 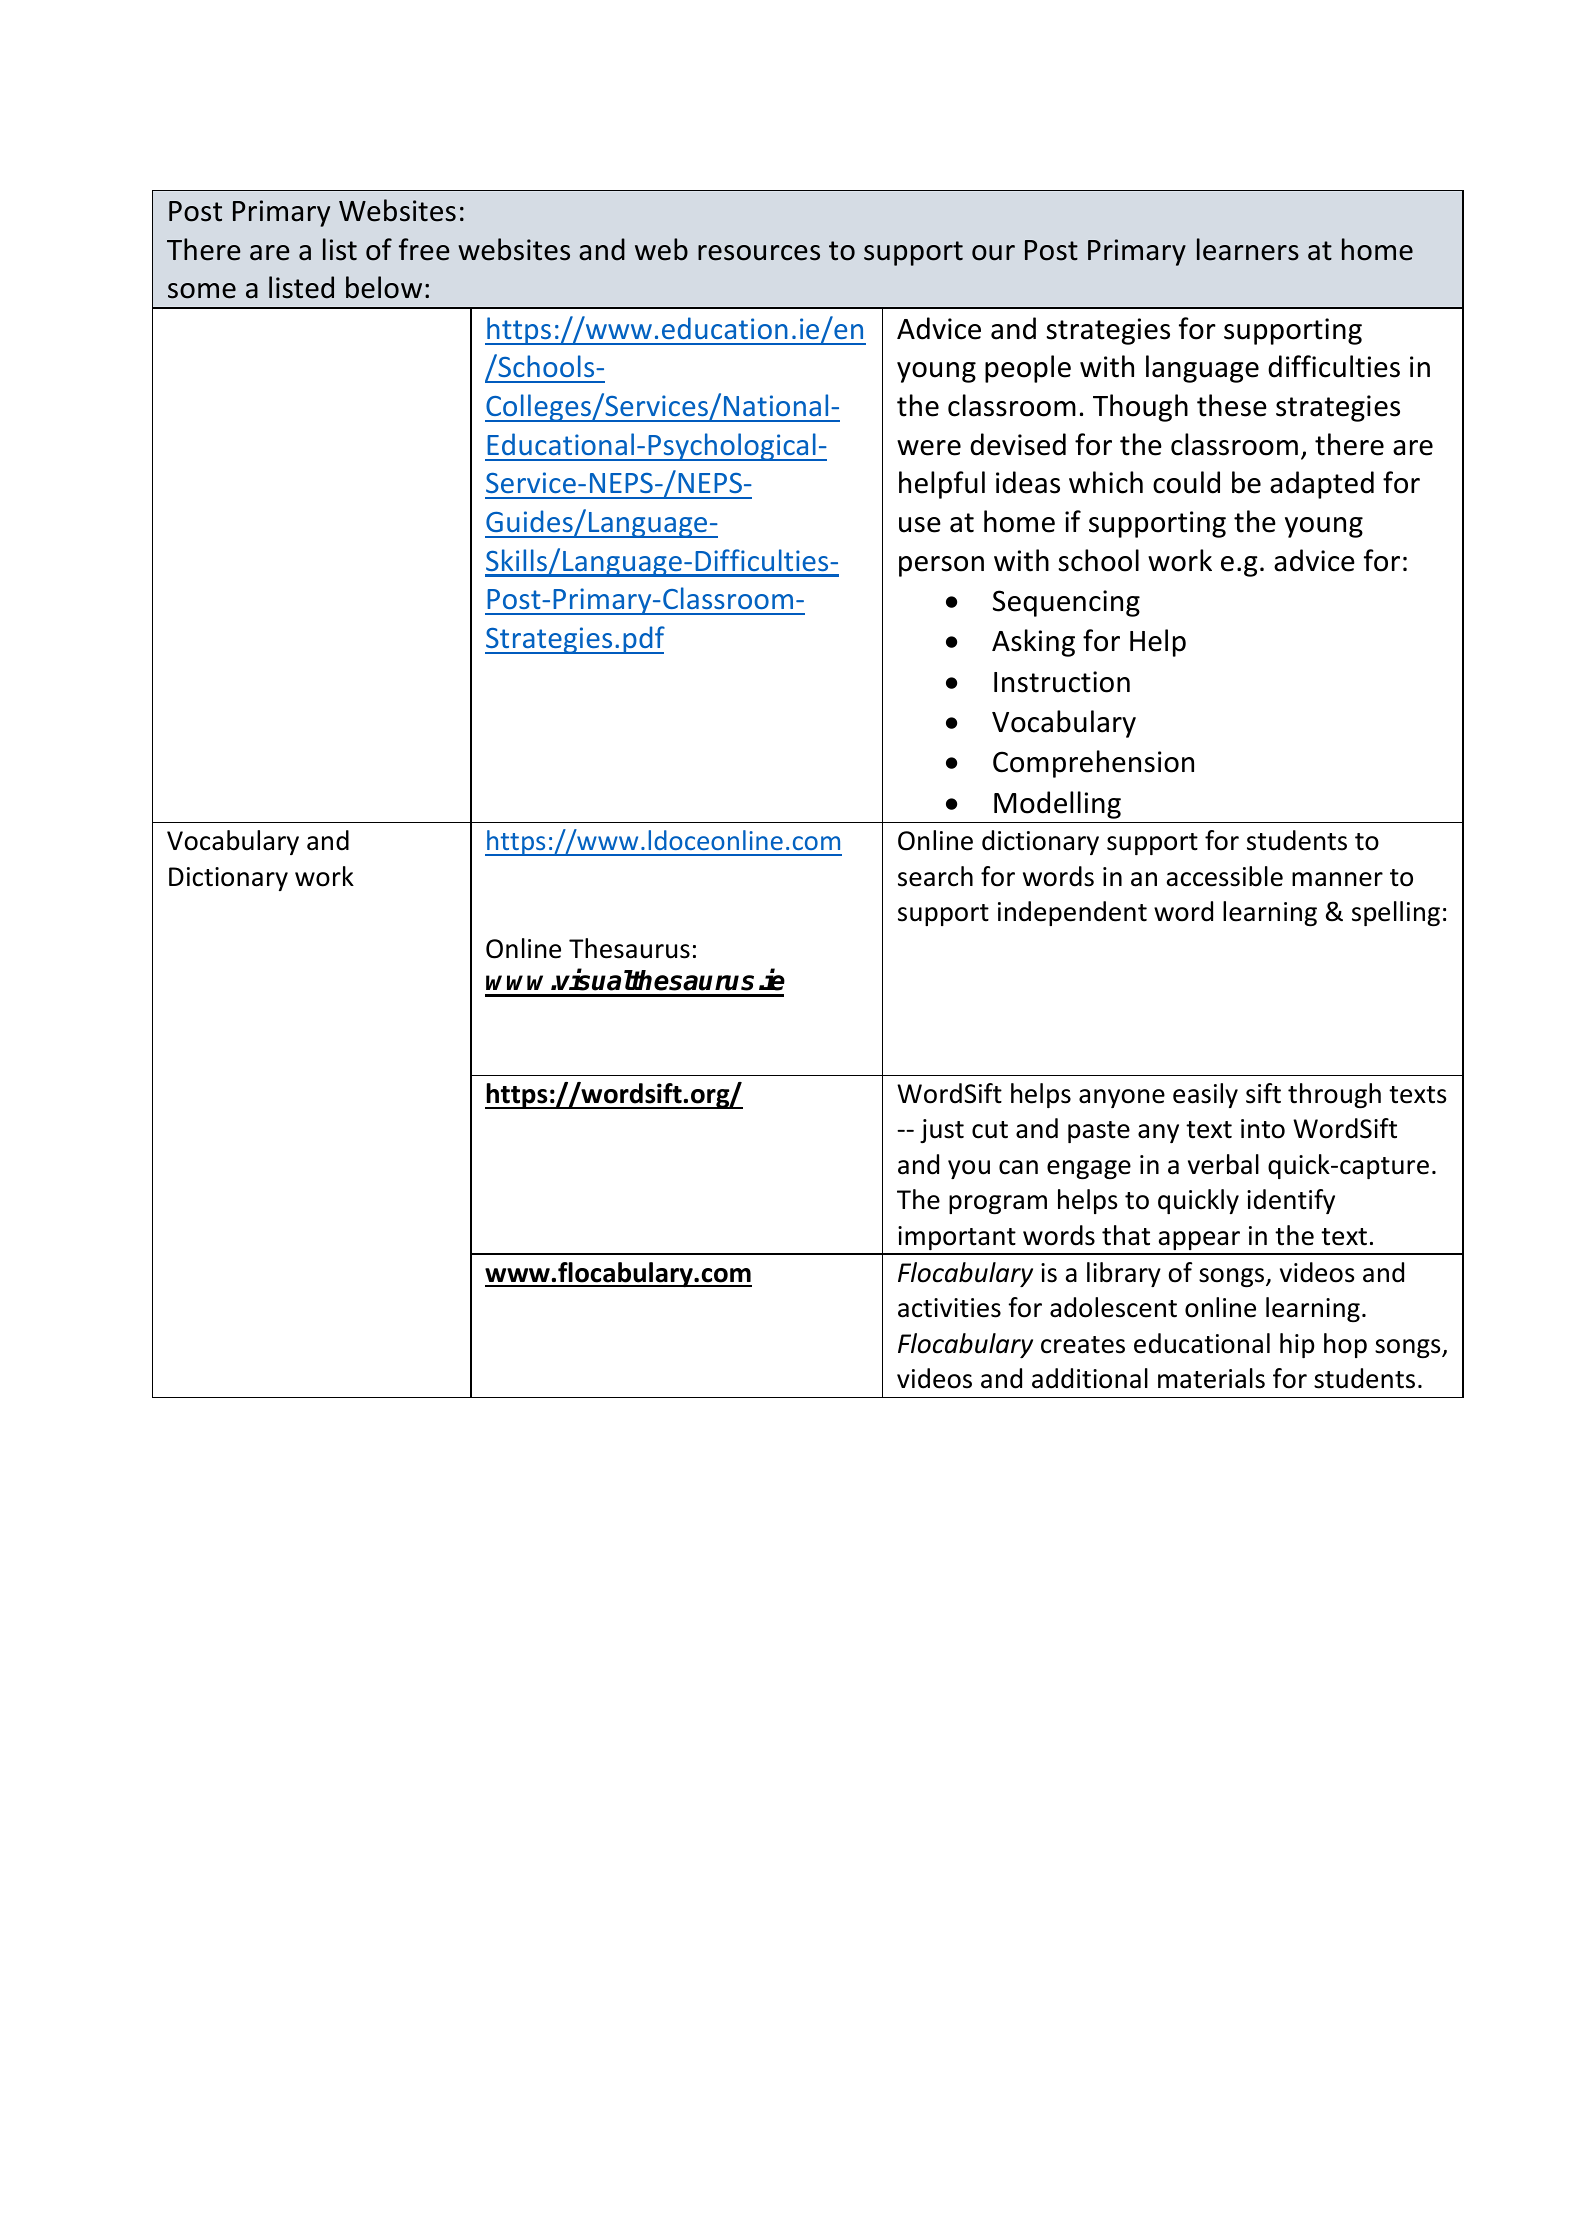 I want to click on search, so click(x=935, y=876).
